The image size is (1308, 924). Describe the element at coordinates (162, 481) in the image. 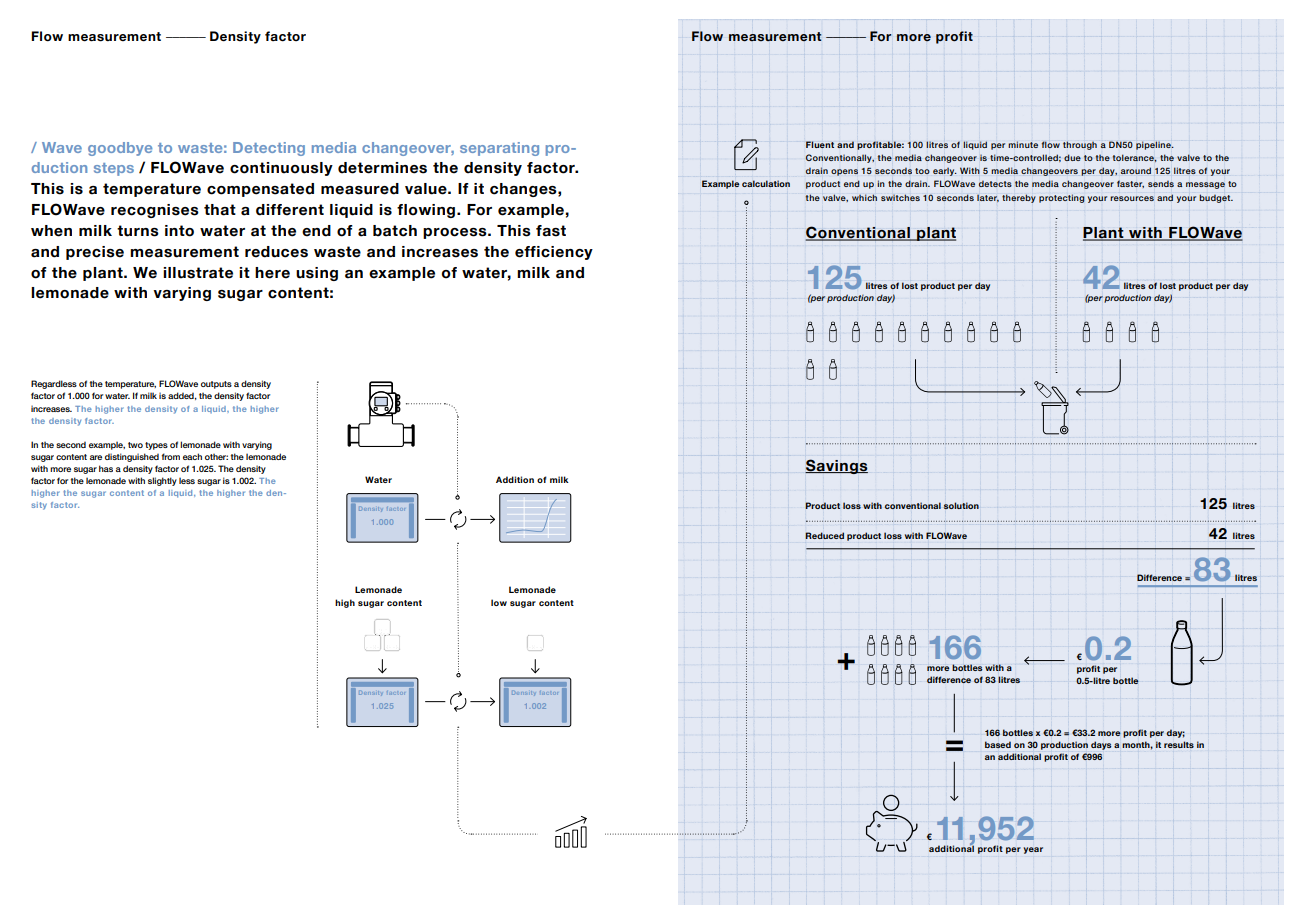

I see `slightly` at that location.
